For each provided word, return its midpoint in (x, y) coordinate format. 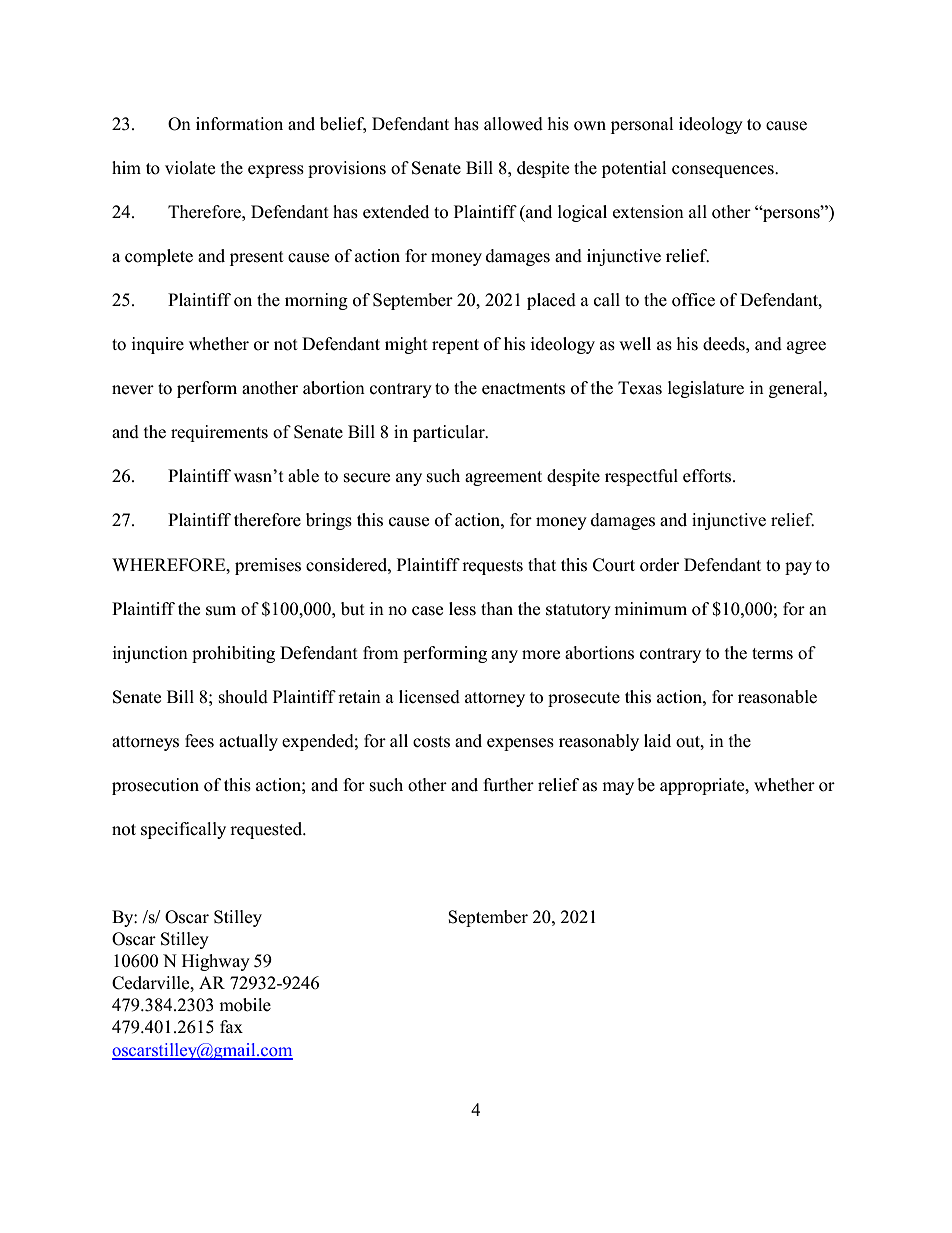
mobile (245, 1005)
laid (657, 740)
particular (450, 433)
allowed (513, 124)
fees (199, 741)
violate (190, 168)
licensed (429, 697)
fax (231, 1026)
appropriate (703, 786)
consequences (724, 171)
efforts (707, 476)
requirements (219, 433)
